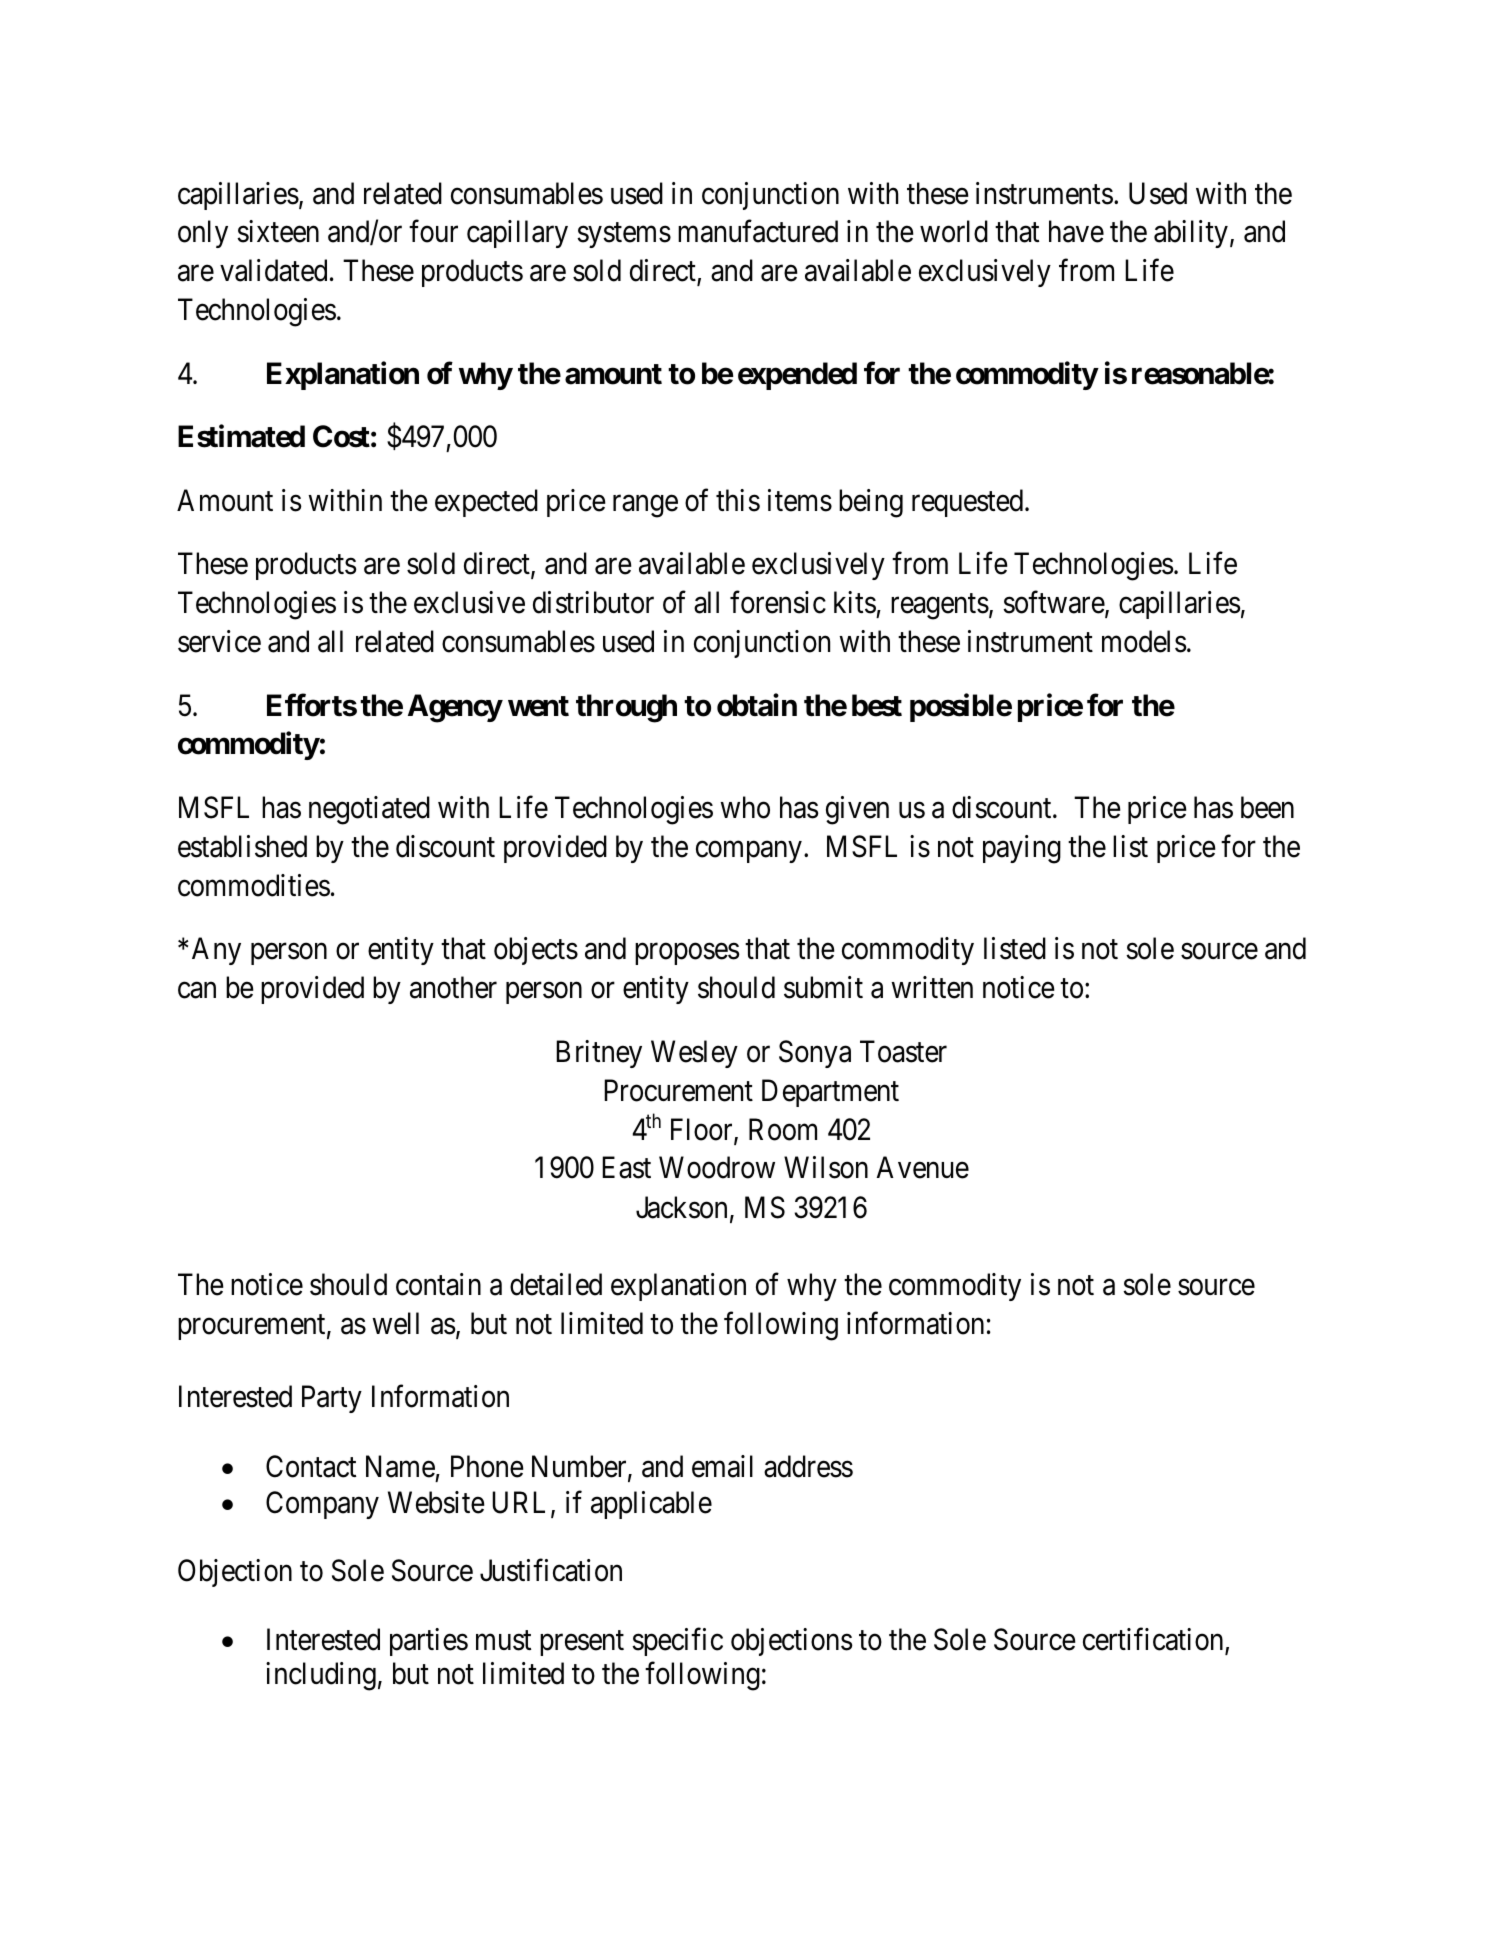 Image resolution: width=1502 pixels, height=1943 pixels. What do you see at coordinates (677, 1642) in the image?
I see `specific` at bounding box center [677, 1642].
